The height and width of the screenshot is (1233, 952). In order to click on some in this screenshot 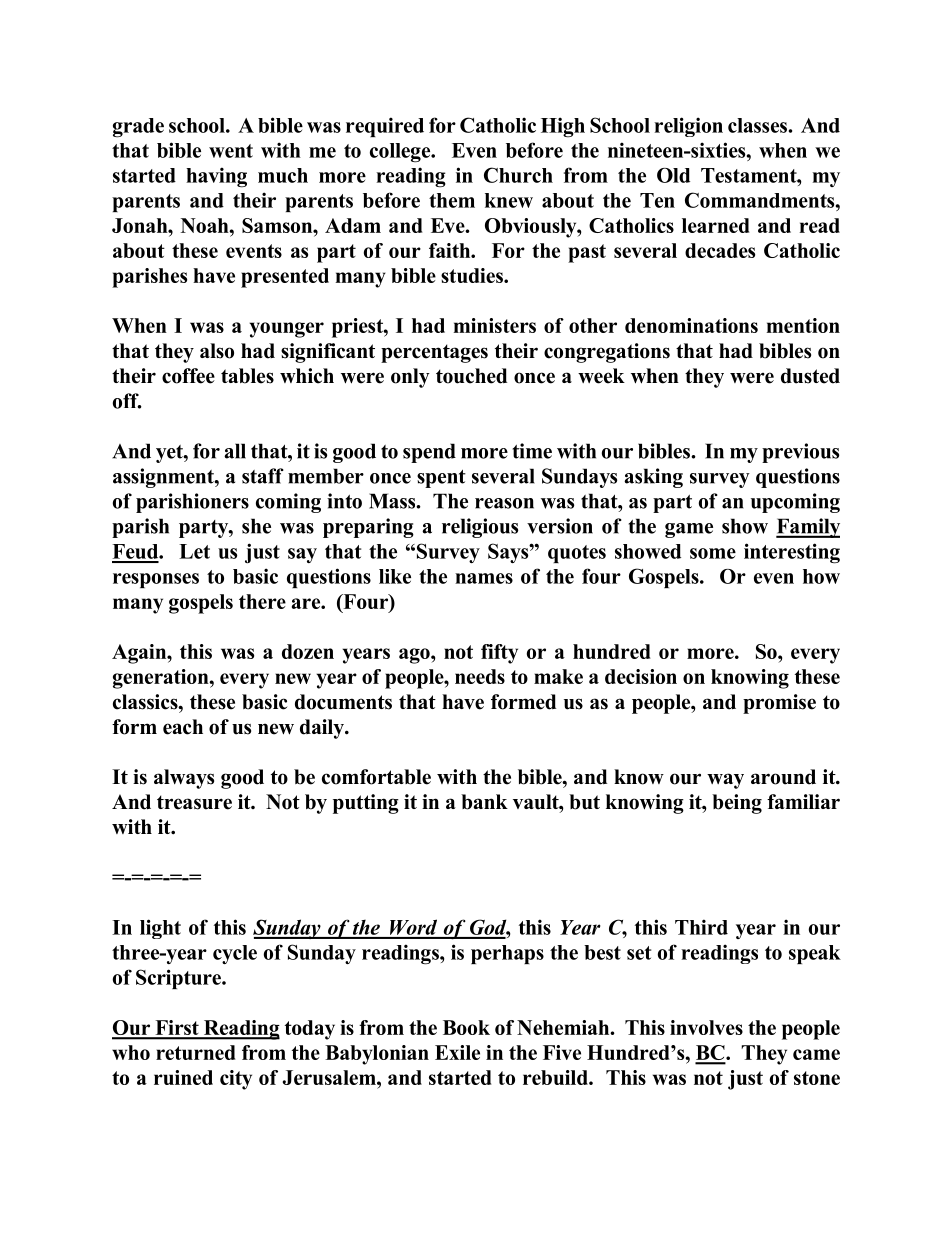, I will do `click(713, 553)`.
